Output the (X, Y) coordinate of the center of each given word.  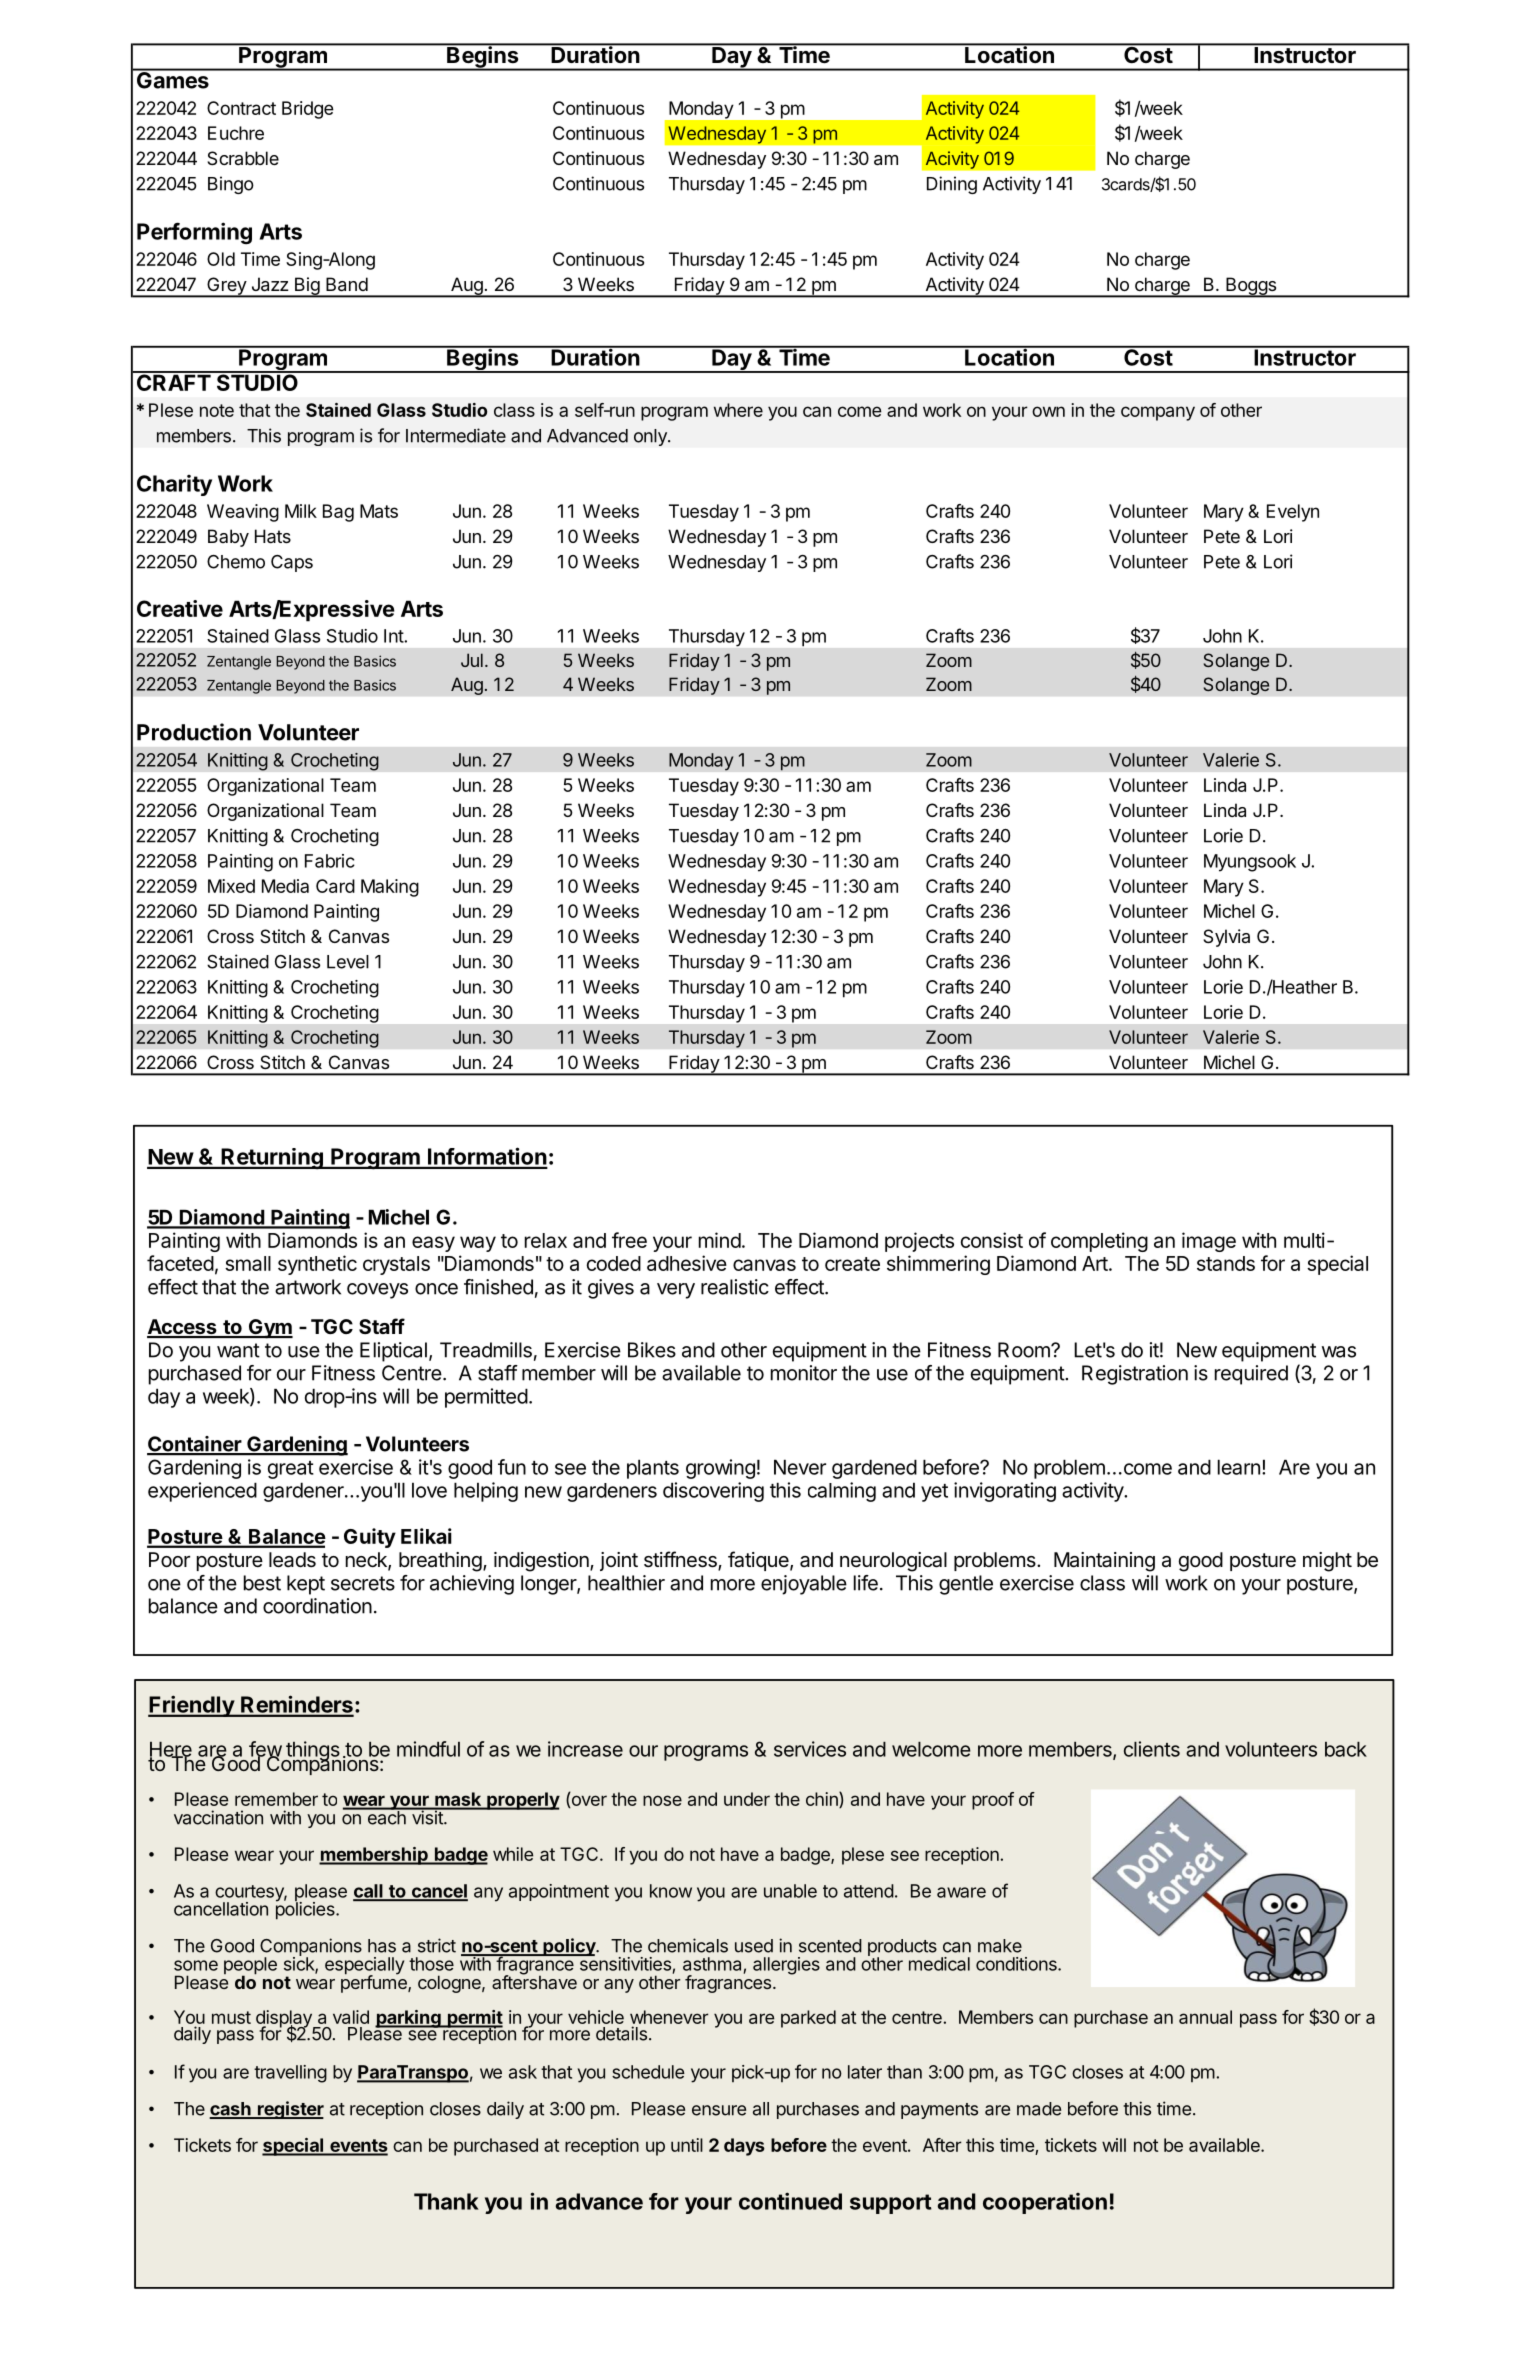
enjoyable (804, 1585)
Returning (272, 1159)
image (1209, 1242)
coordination (317, 1606)
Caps (292, 563)
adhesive (687, 1263)
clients (1152, 1749)
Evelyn (1293, 513)
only (651, 437)
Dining (952, 185)
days (744, 2147)
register (289, 2110)
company (1158, 413)
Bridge (308, 110)
